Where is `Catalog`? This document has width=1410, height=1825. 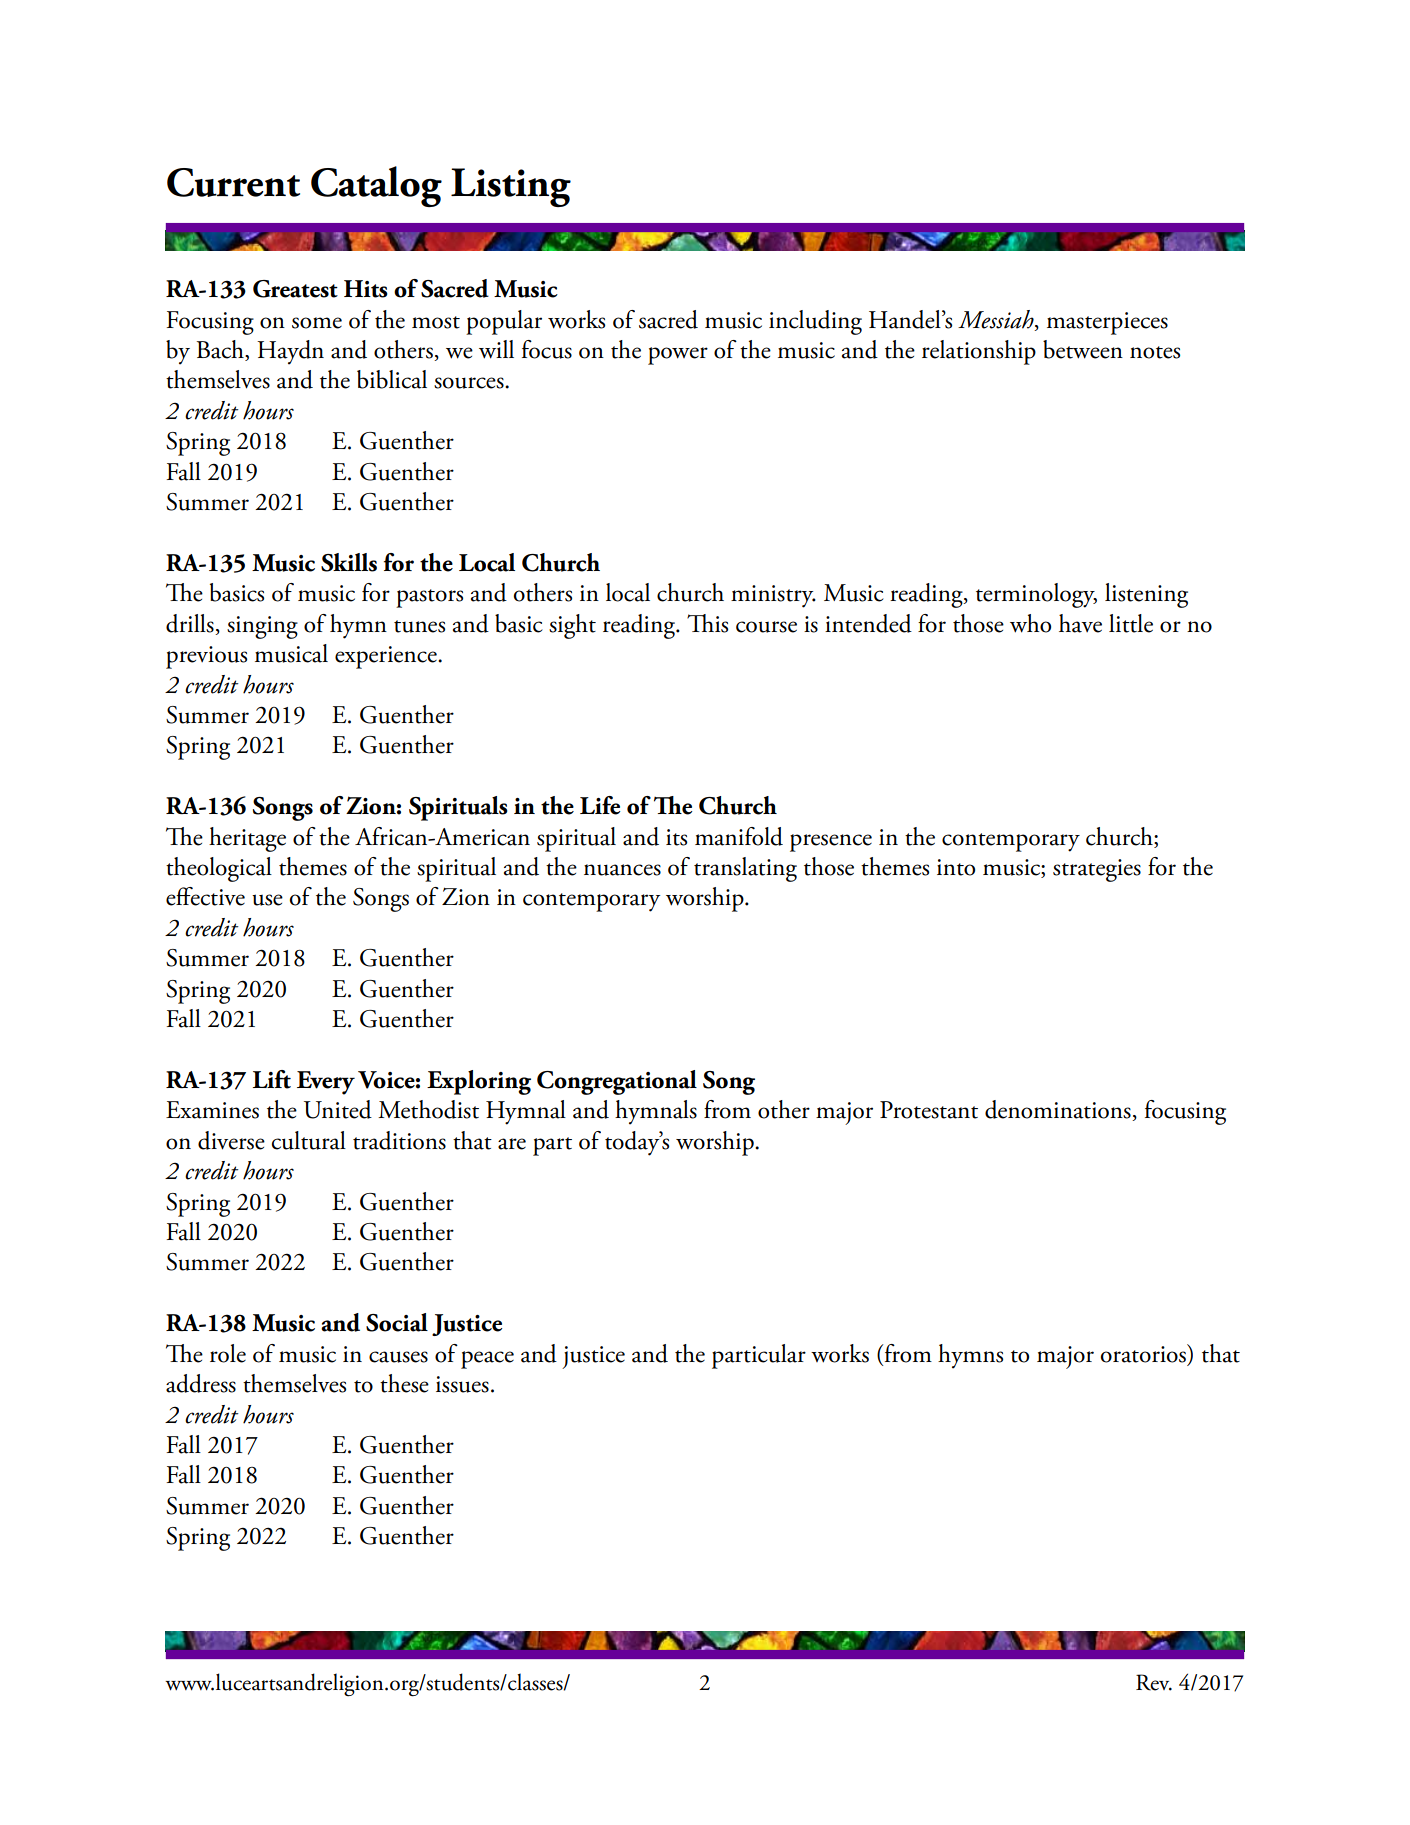 Catalog is located at coordinates (376, 186).
